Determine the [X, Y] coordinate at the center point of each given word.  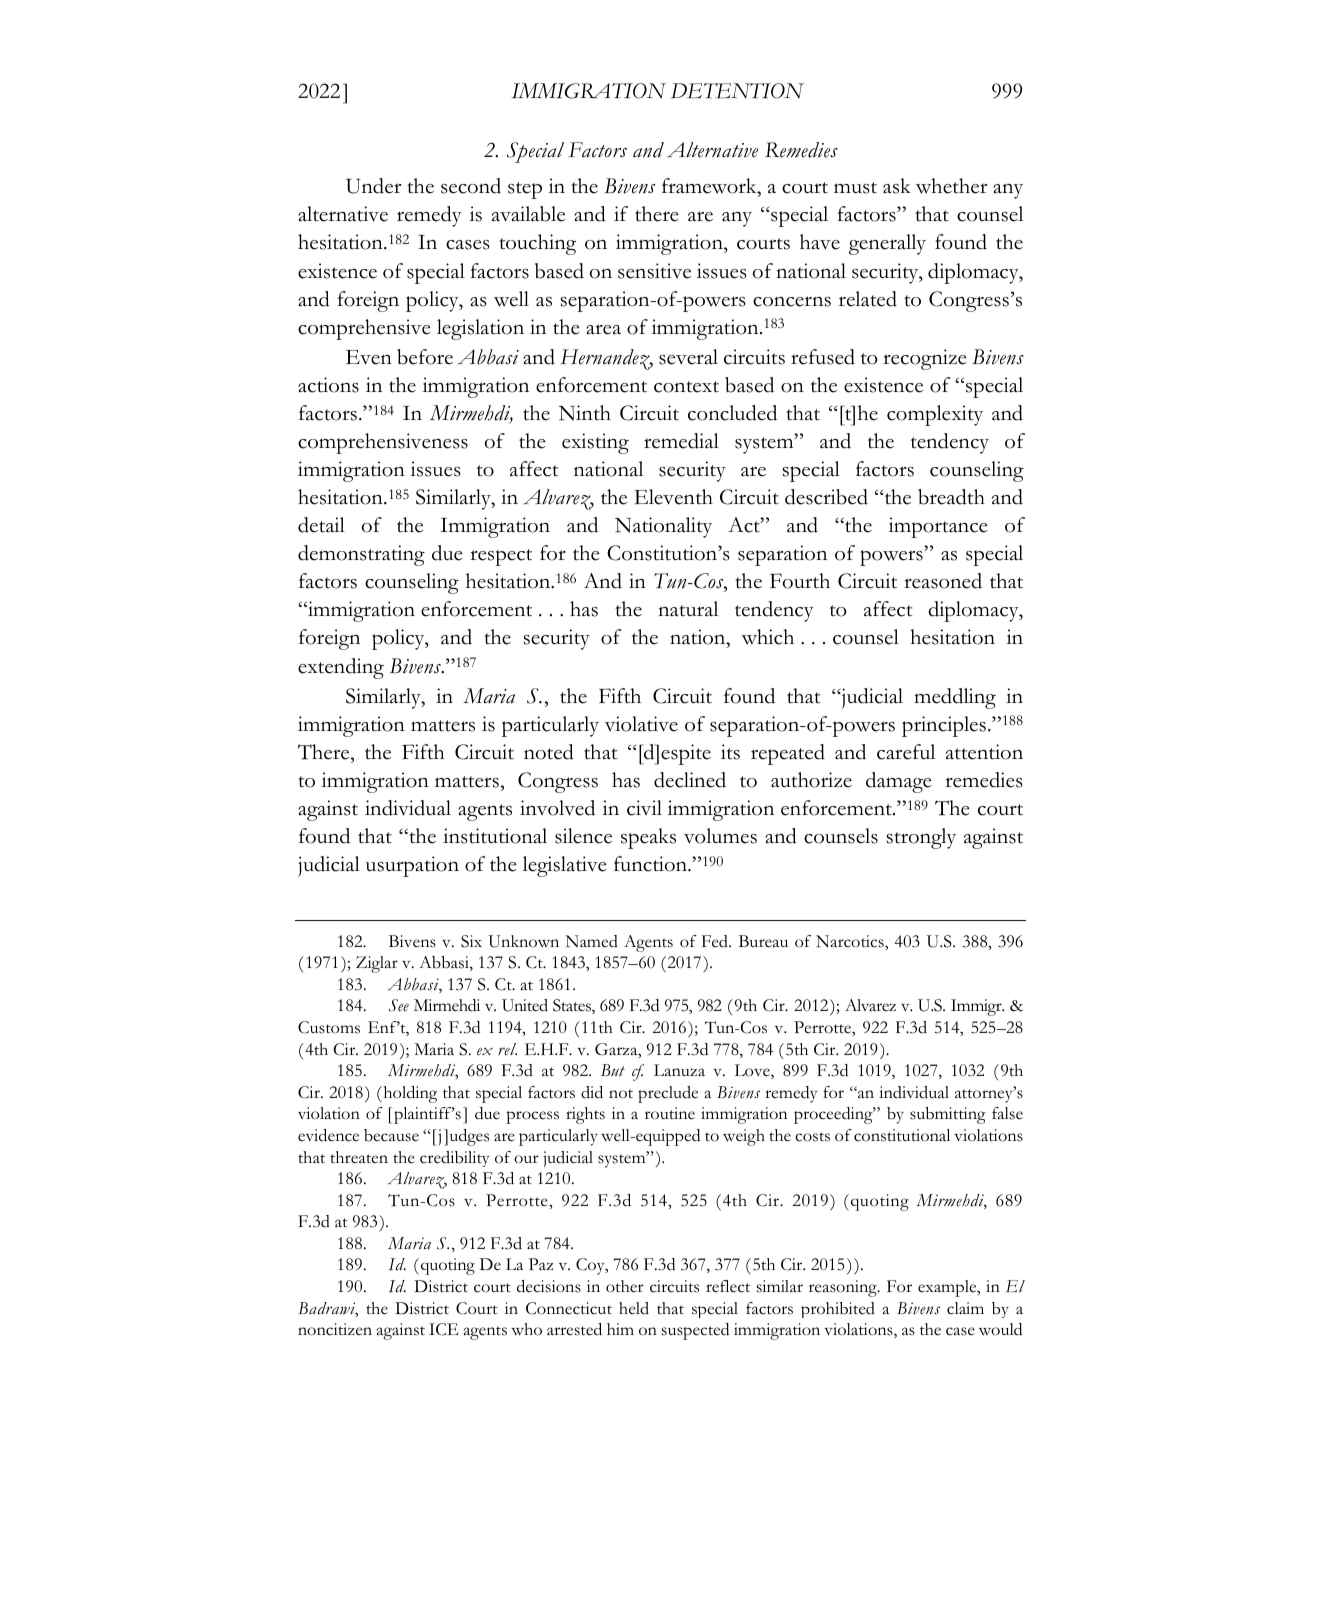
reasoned [943, 581]
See [399, 1005]
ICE [444, 1329]
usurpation [412, 866]
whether [951, 186]
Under [373, 186]
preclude [668, 1094]
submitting [948, 1115]
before [425, 357]
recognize [925, 359]
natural [688, 609]
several [688, 357]
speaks [648, 838]
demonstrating [361, 555]
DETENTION [737, 91]
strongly [921, 838]
